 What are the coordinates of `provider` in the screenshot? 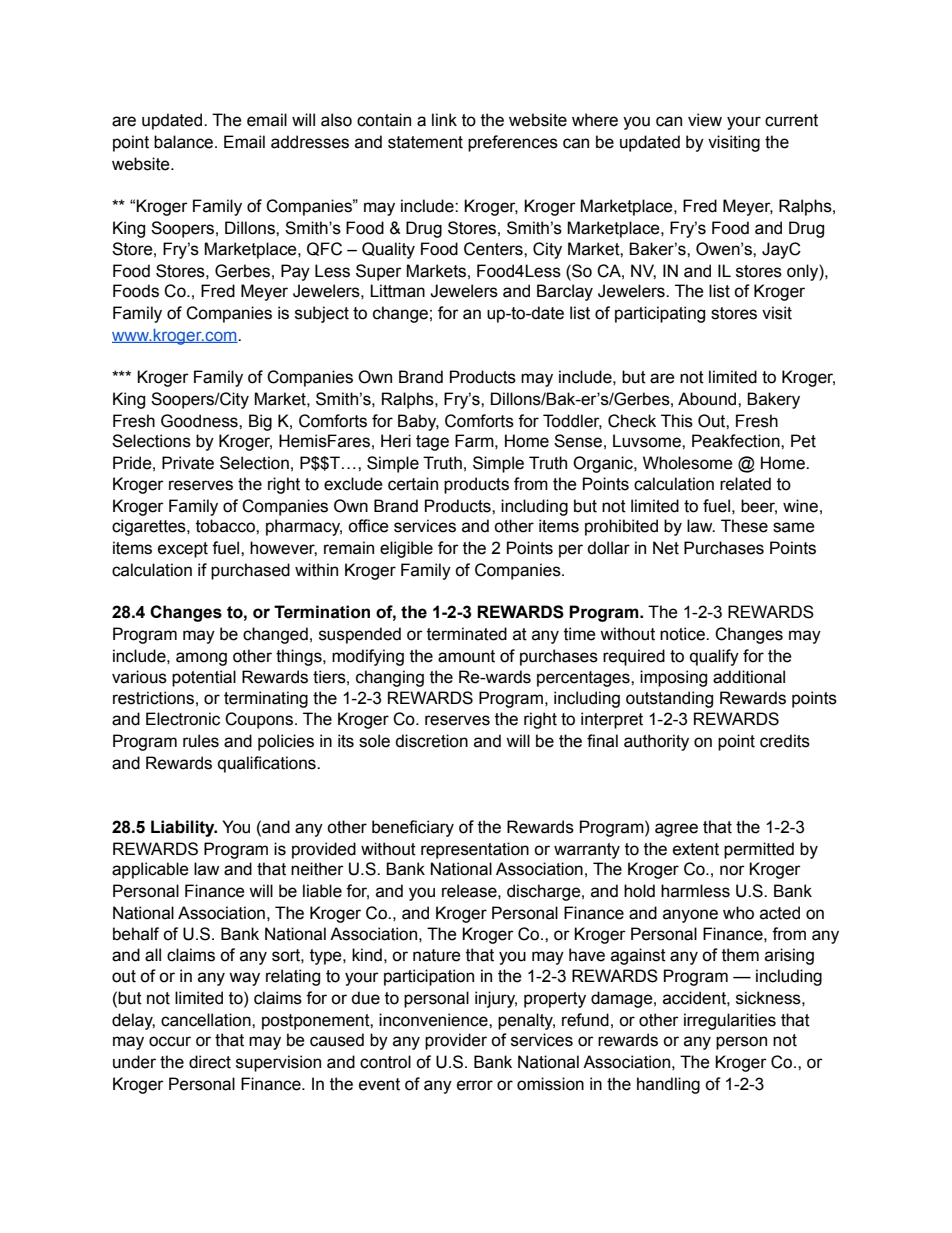 It's located at (456, 1041).
